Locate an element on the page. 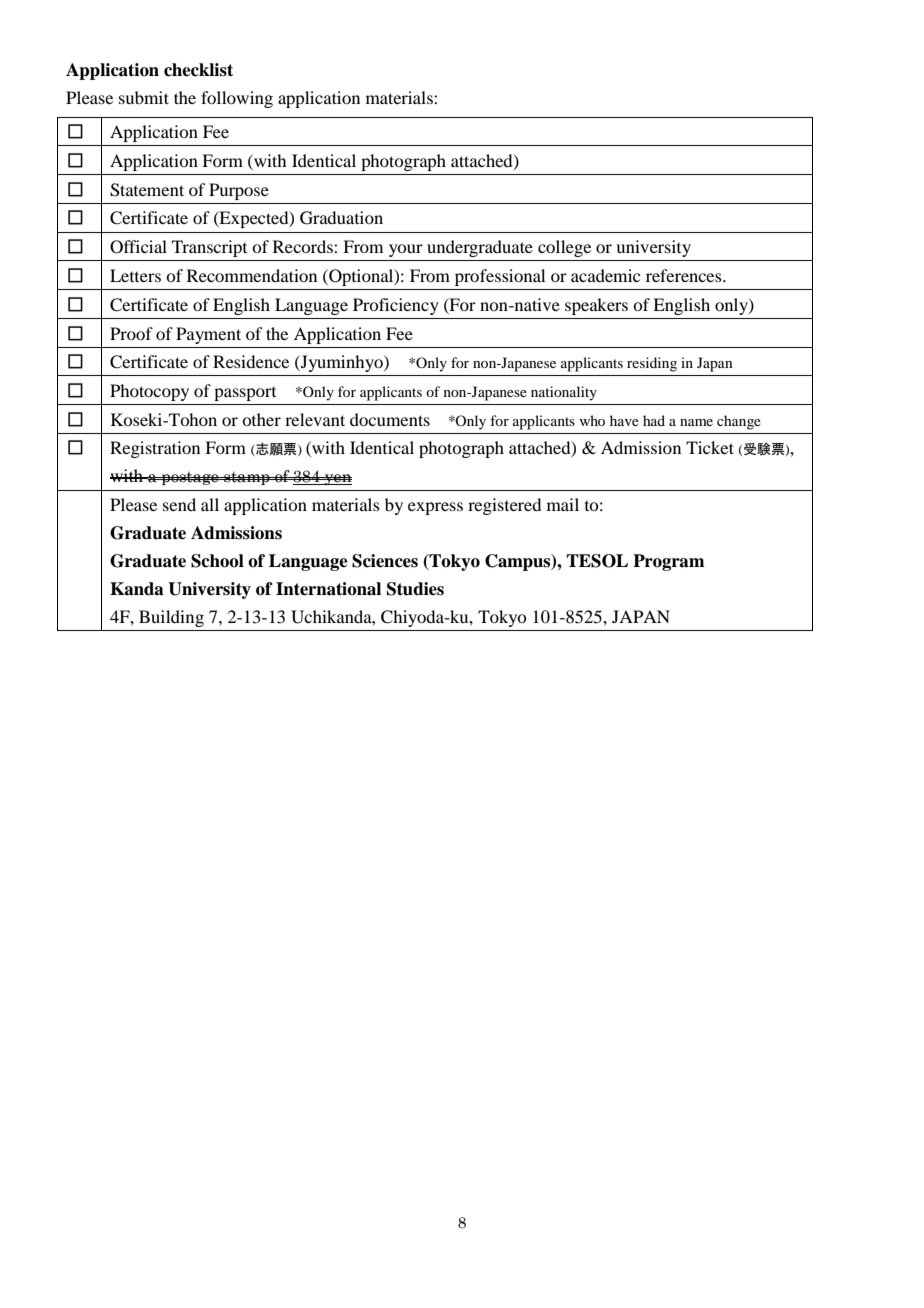 The height and width of the page is (1308, 924). college is located at coordinates (564, 248).
